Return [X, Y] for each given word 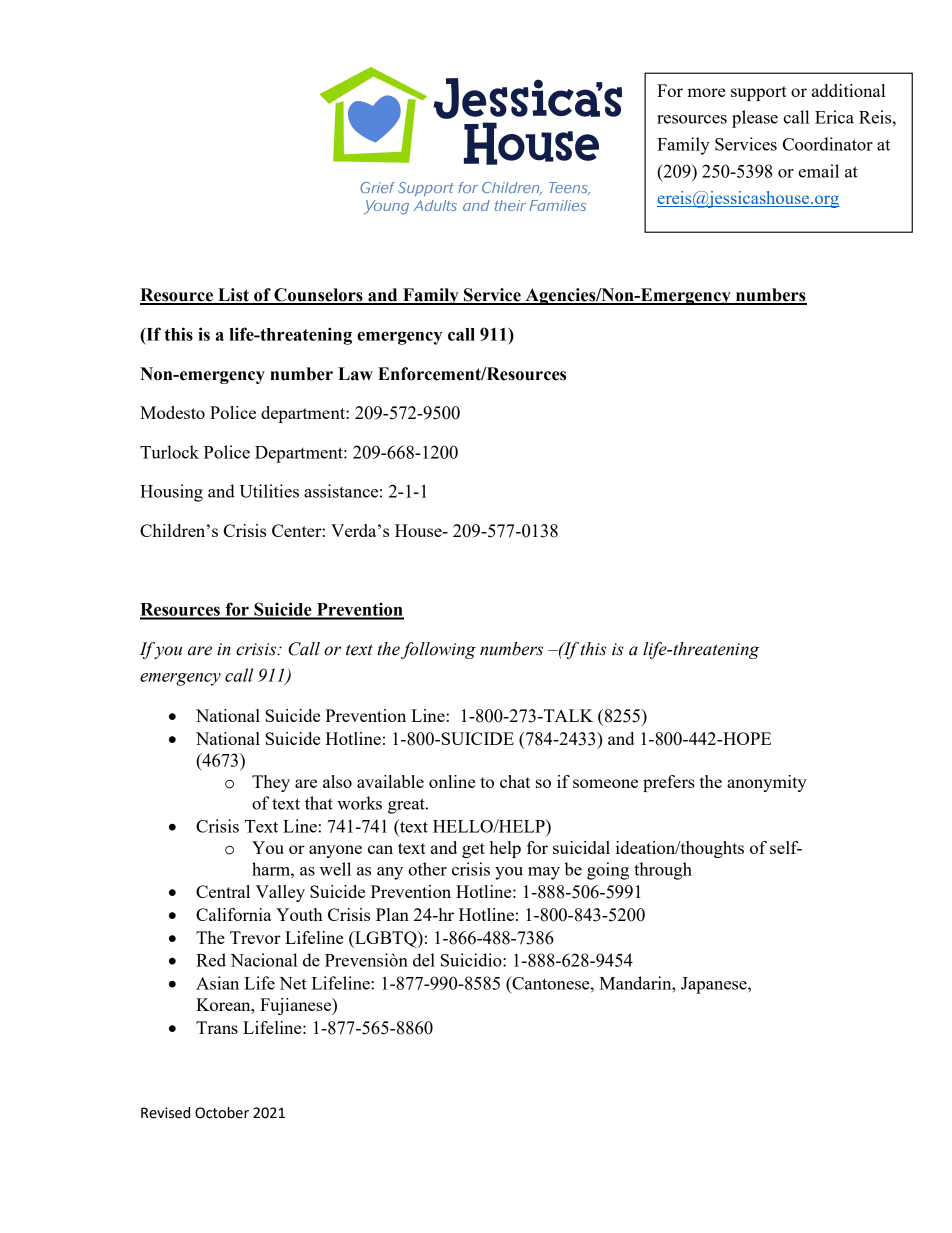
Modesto [172, 412]
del [424, 960]
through [663, 871]
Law [355, 374]
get [473, 850]
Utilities [269, 491]
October [222, 1113]
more [706, 92]
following [438, 650]
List [233, 296]
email [819, 171]
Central [223, 891]
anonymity [767, 783]
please [755, 119]
